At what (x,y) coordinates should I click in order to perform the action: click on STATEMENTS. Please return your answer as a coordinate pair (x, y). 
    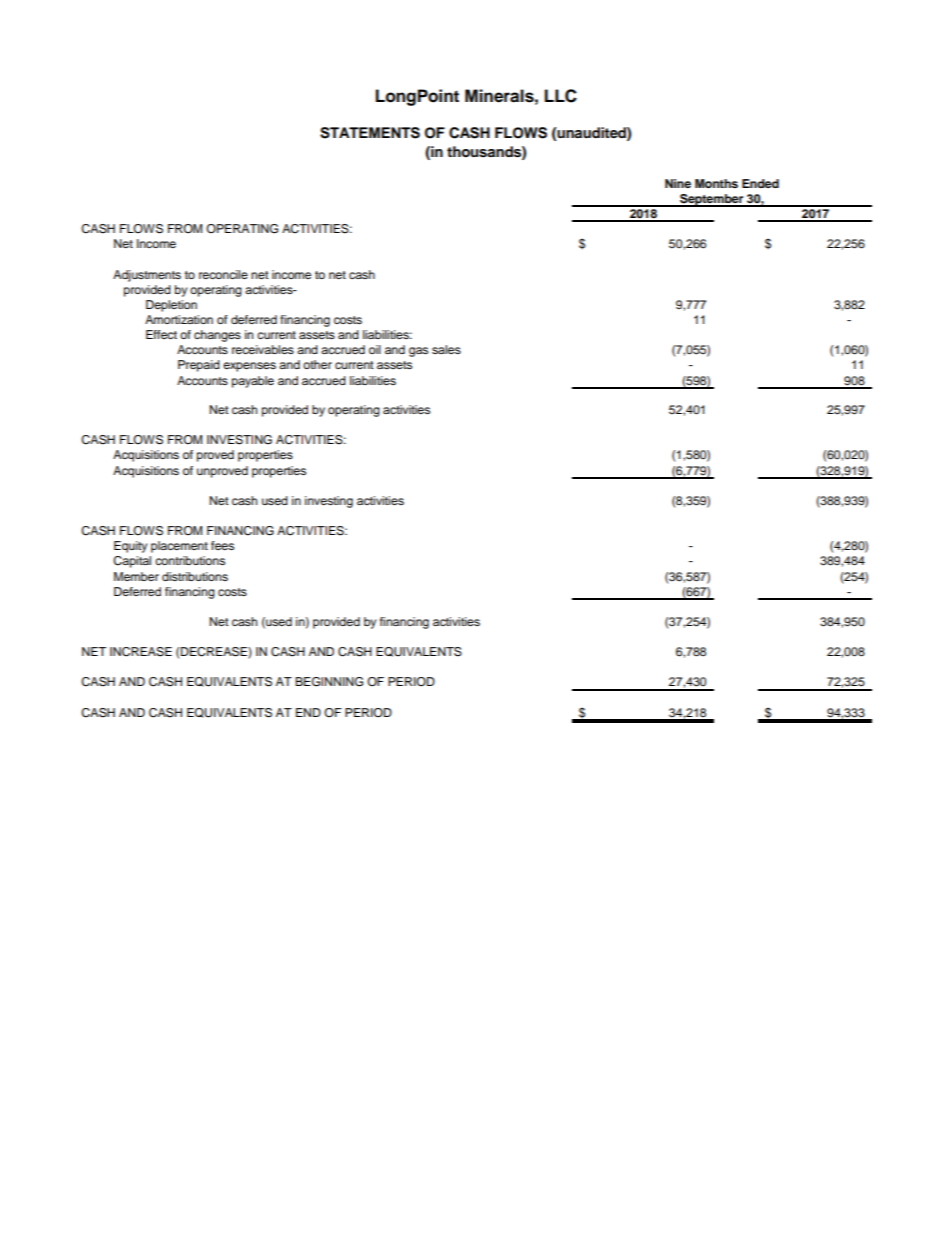
    Looking at the image, I should click on (370, 133).
